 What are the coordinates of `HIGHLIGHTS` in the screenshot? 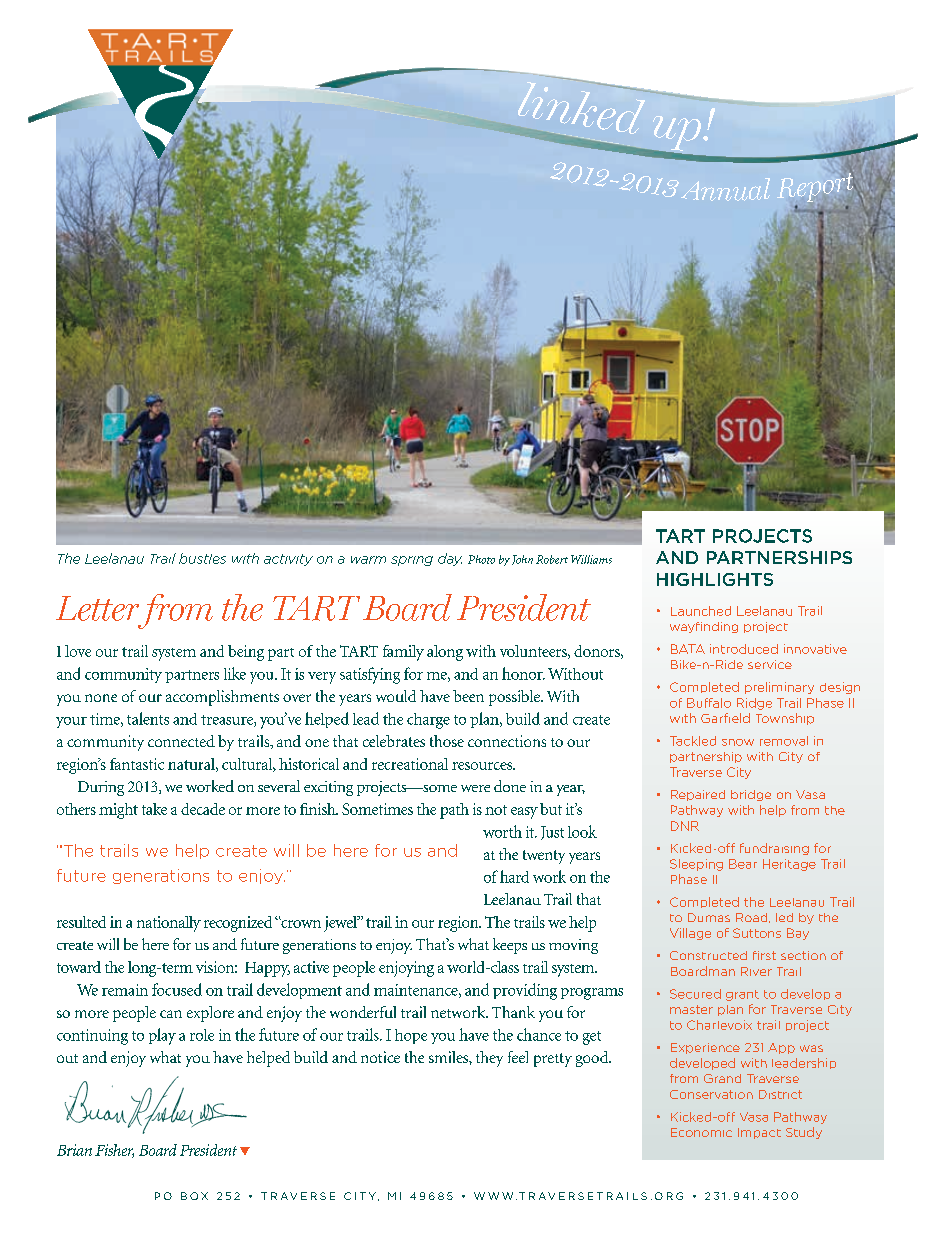 It's located at (715, 579).
